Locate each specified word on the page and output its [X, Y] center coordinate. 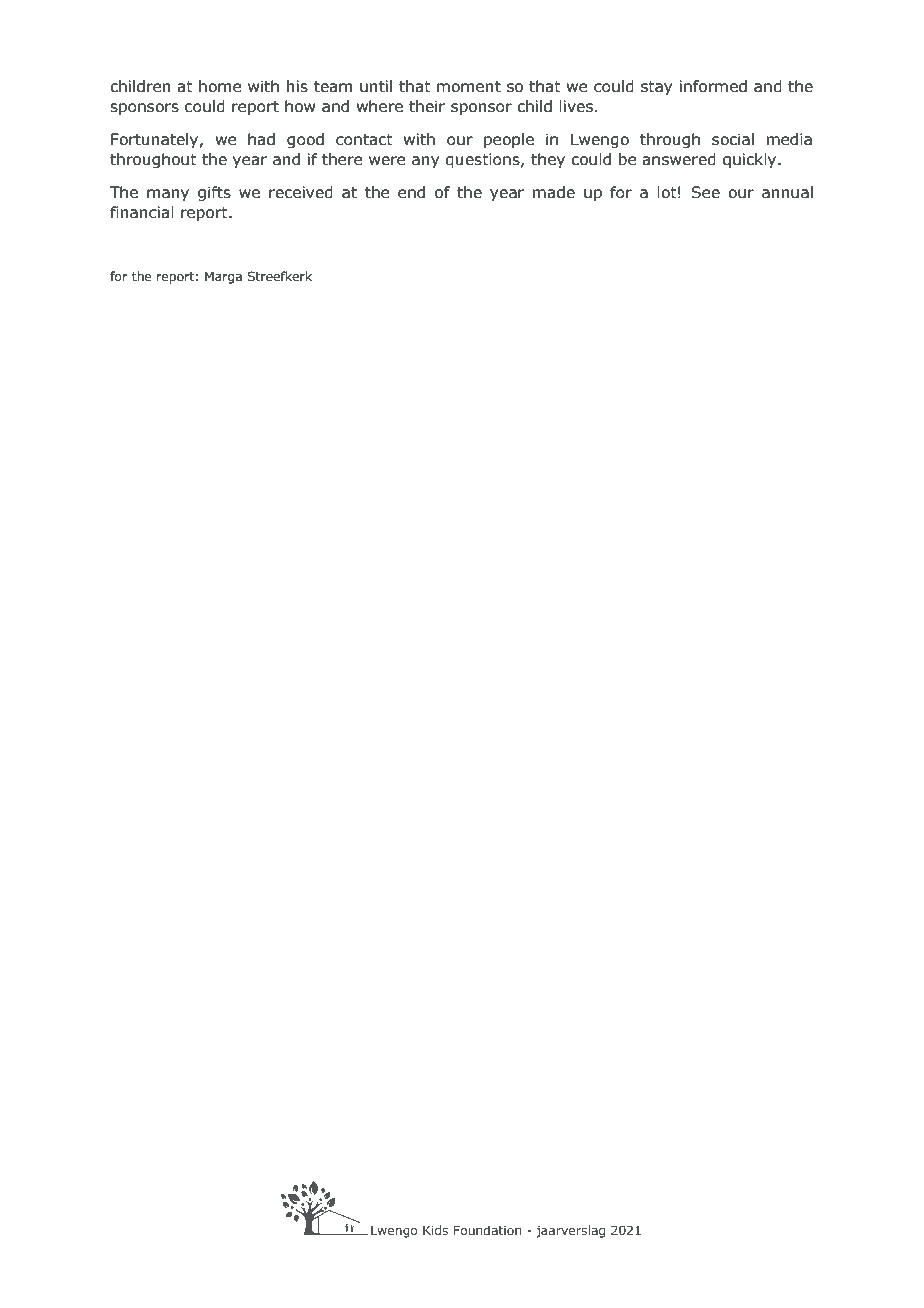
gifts [214, 193]
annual [787, 192]
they [548, 160]
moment [469, 87]
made [554, 192]
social [733, 139]
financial [142, 212]
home [220, 86]
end [411, 192]
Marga [223, 277]
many [168, 195]
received [301, 192]
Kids [435, 1230]
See [706, 192]
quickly [751, 160]
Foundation [487, 1230]
